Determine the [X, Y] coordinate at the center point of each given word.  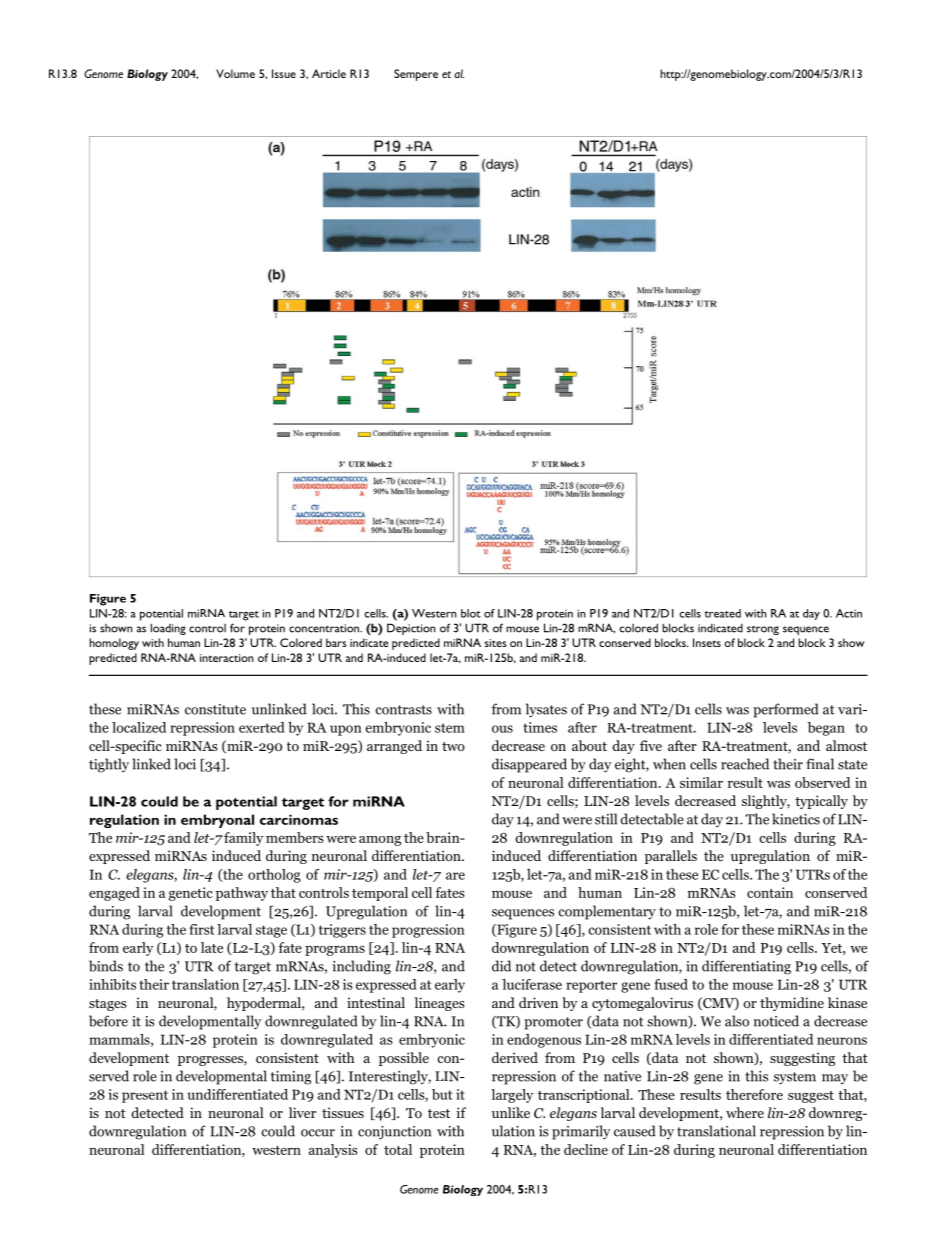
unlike [511, 1112]
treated [723, 613]
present [145, 1096]
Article [329, 73]
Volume [235, 73]
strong [763, 630]
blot [471, 613]
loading [168, 629]
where [745, 1112]
